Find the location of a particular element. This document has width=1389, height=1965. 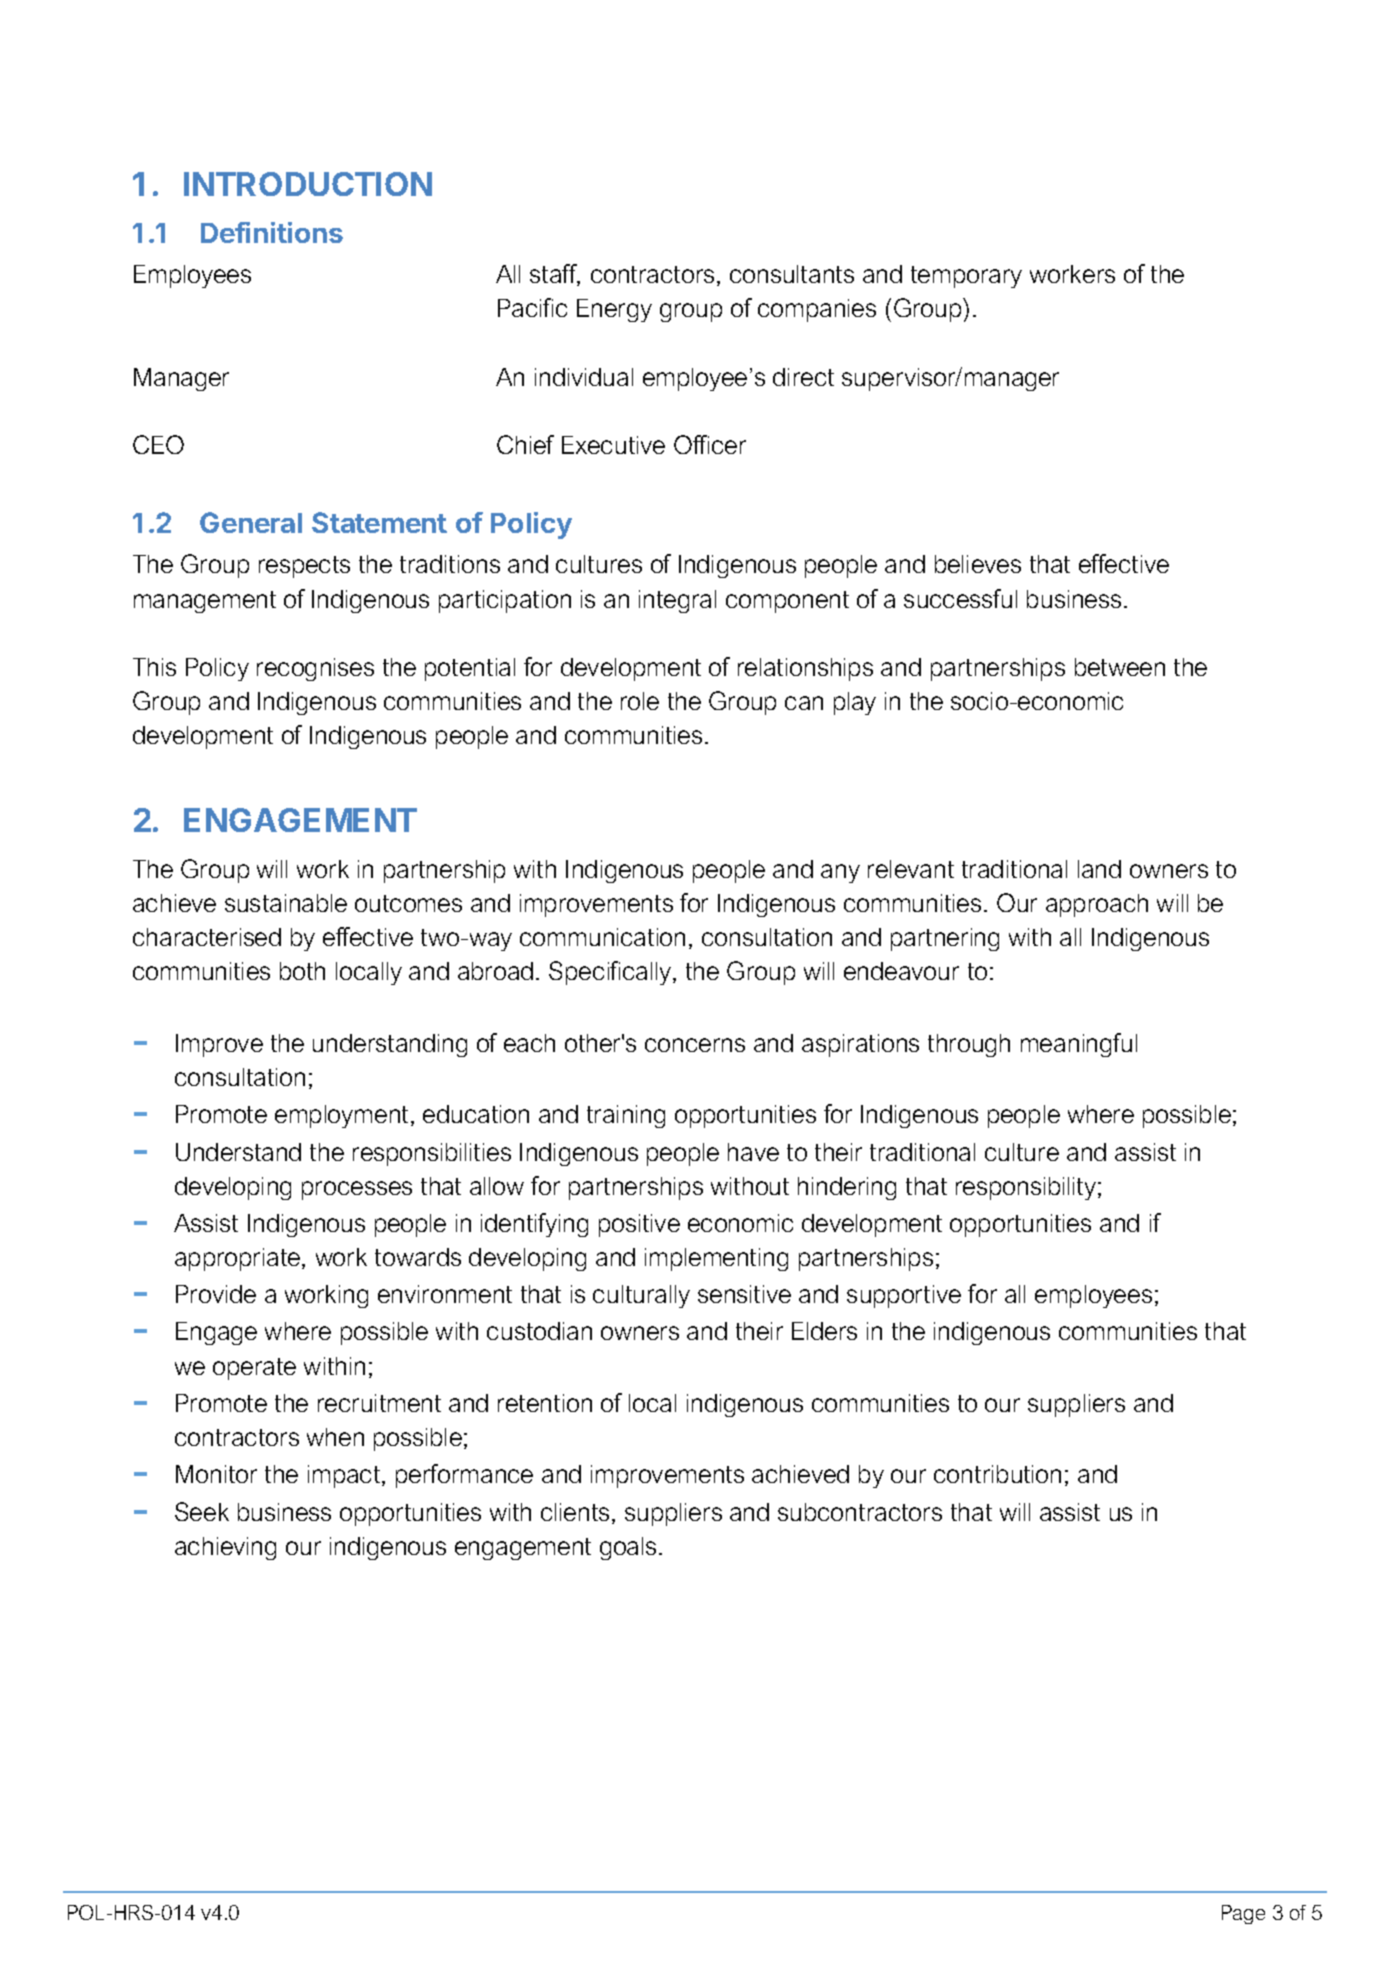

communication is located at coordinates (602, 937).
